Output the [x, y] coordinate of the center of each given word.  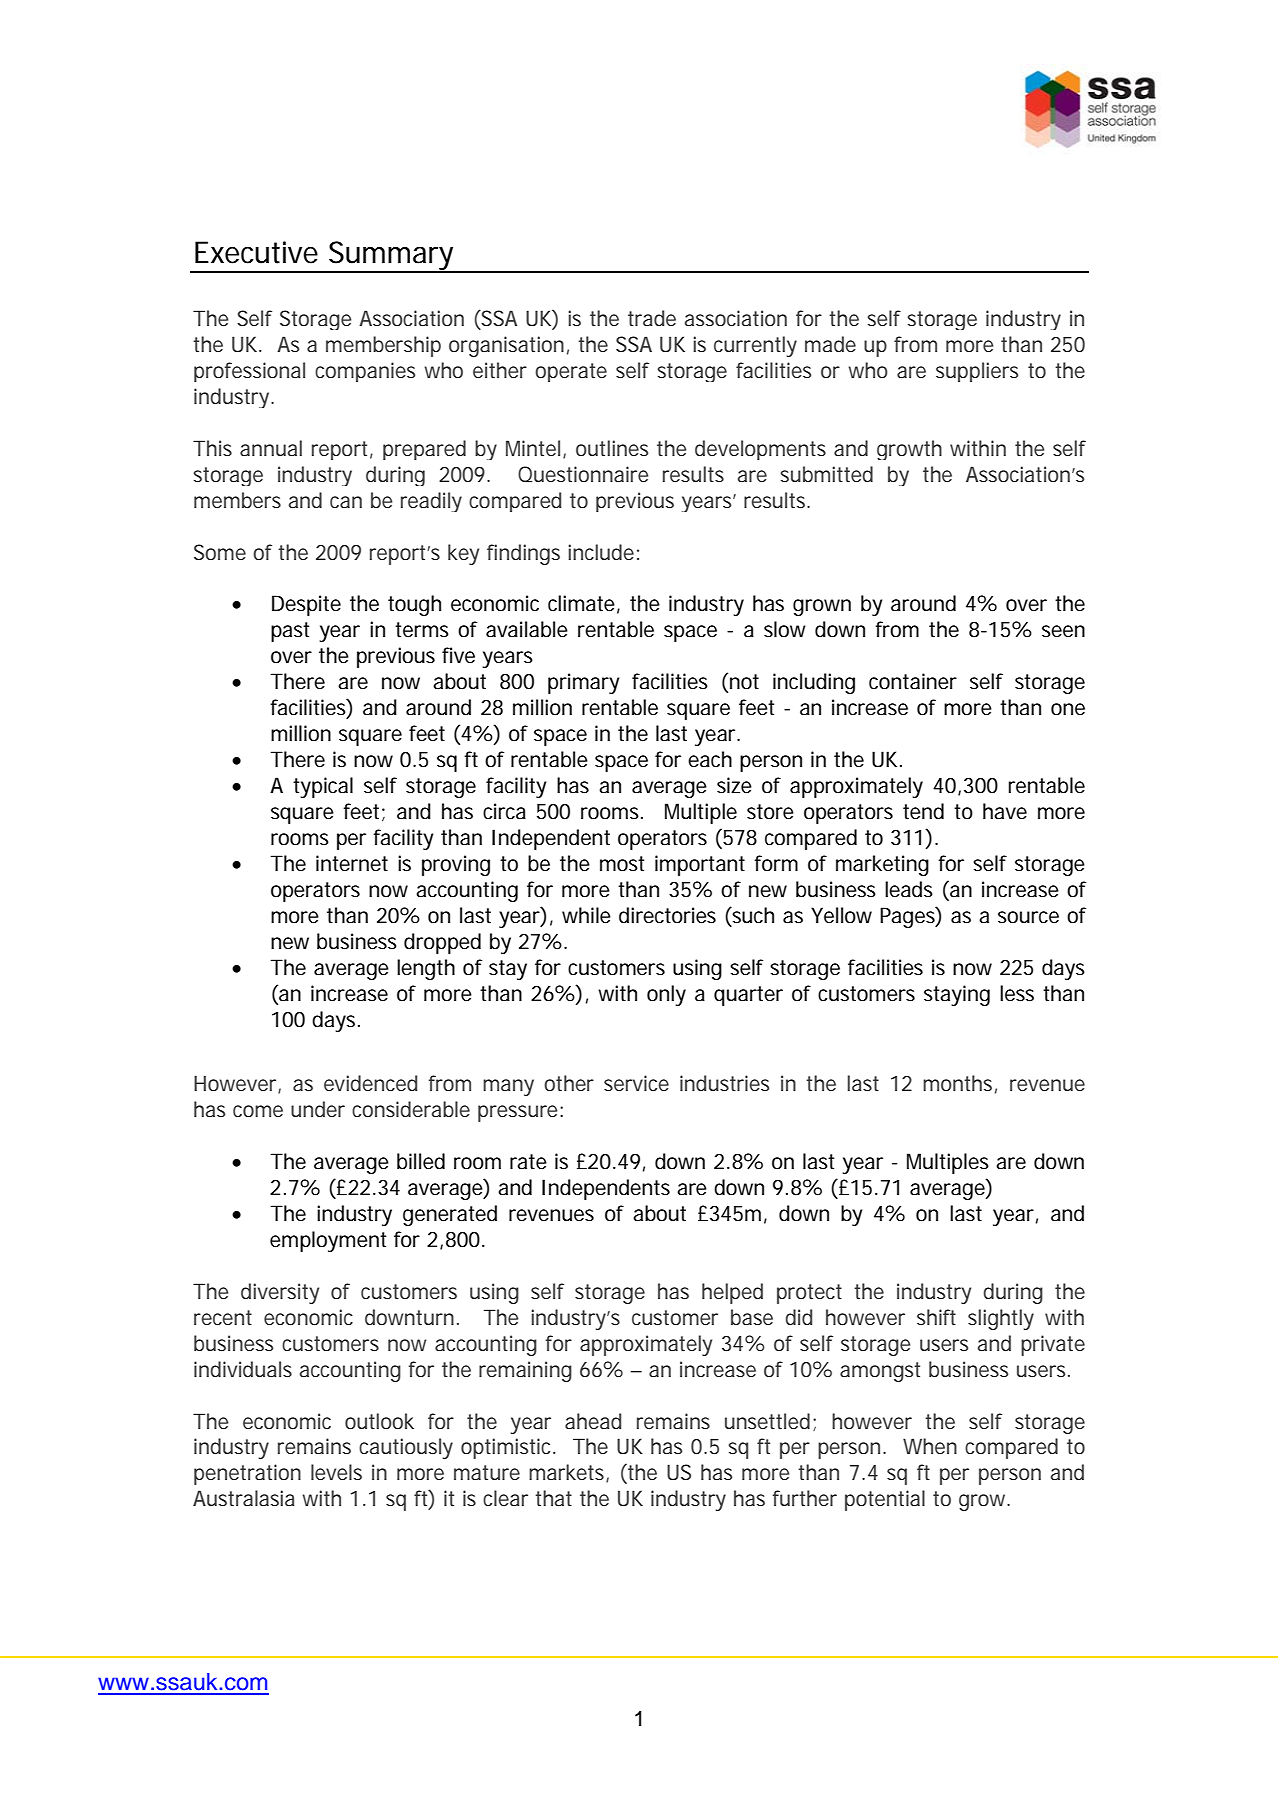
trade [652, 318]
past [290, 632]
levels [336, 1472]
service [636, 1083]
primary [584, 683]
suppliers [977, 372]
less [1017, 993]
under [318, 1109]
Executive [256, 252]
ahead [593, 1421]
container [913, 681]
